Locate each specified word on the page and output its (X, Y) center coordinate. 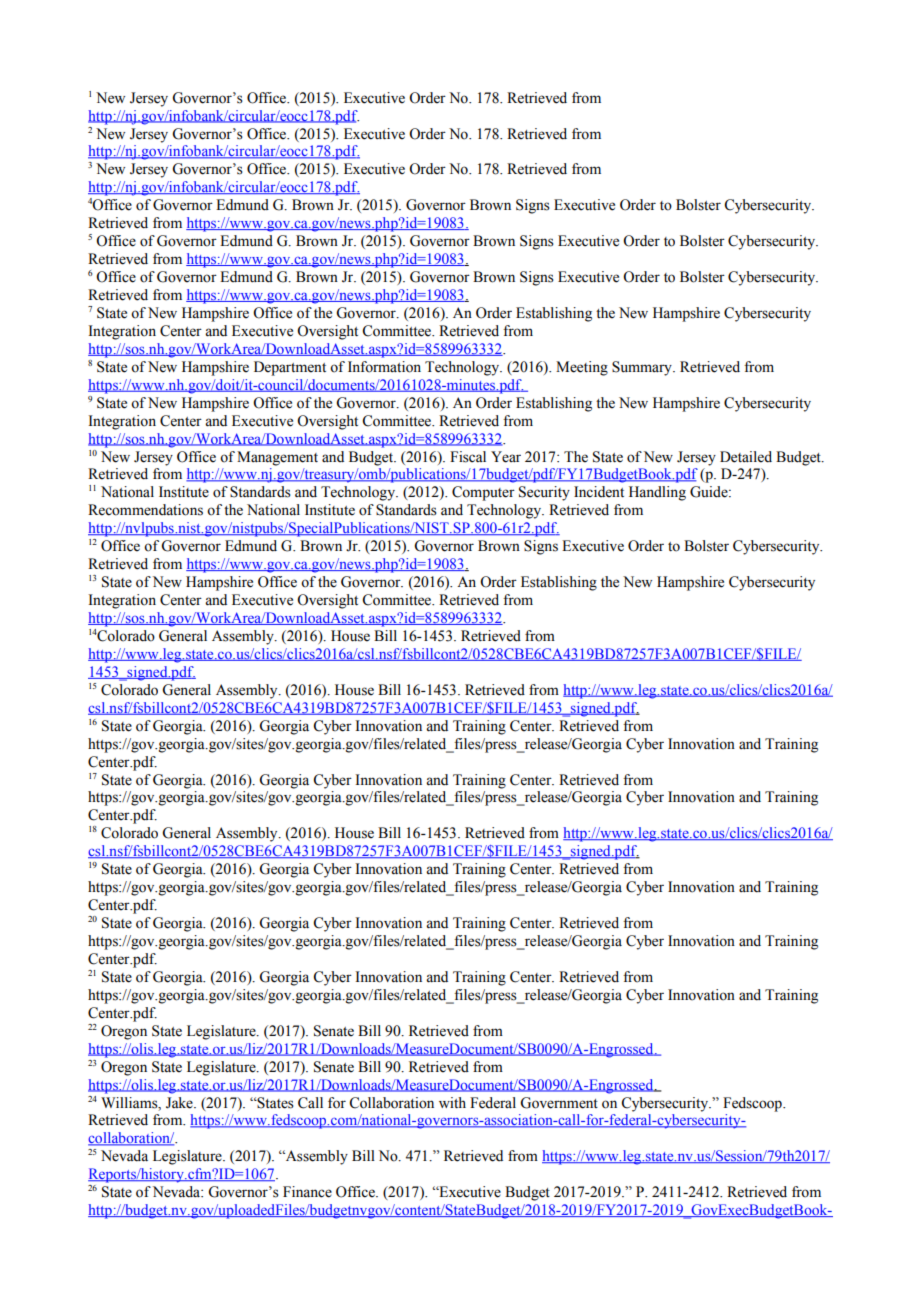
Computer (483, 493)
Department (290, 368)
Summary (643, 368)
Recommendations (145, 510)
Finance (307, 1192)
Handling (657, 493)
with (452, 1102)
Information (384, 367)
